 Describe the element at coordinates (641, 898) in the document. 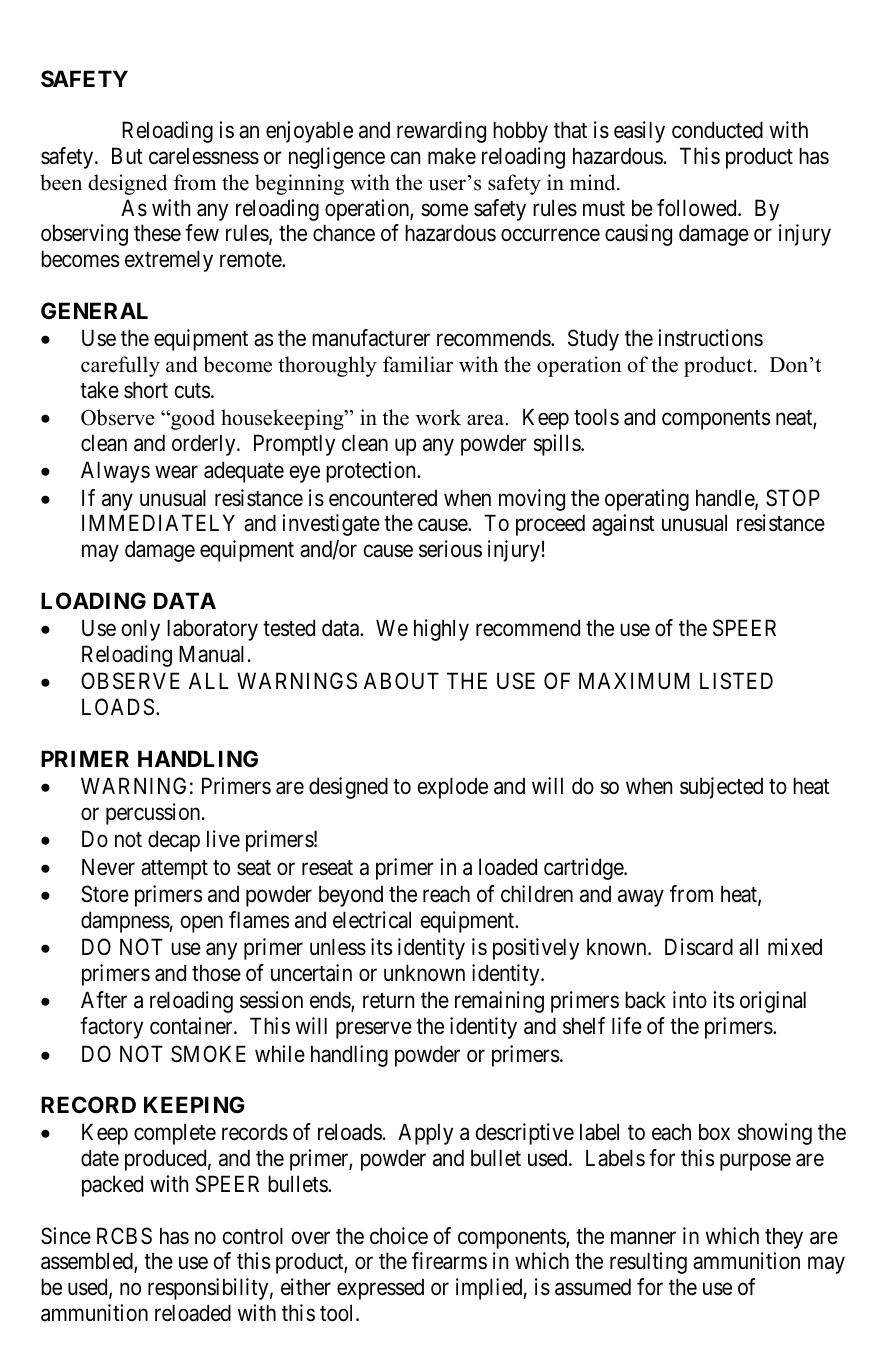

I see `away` at that location.
